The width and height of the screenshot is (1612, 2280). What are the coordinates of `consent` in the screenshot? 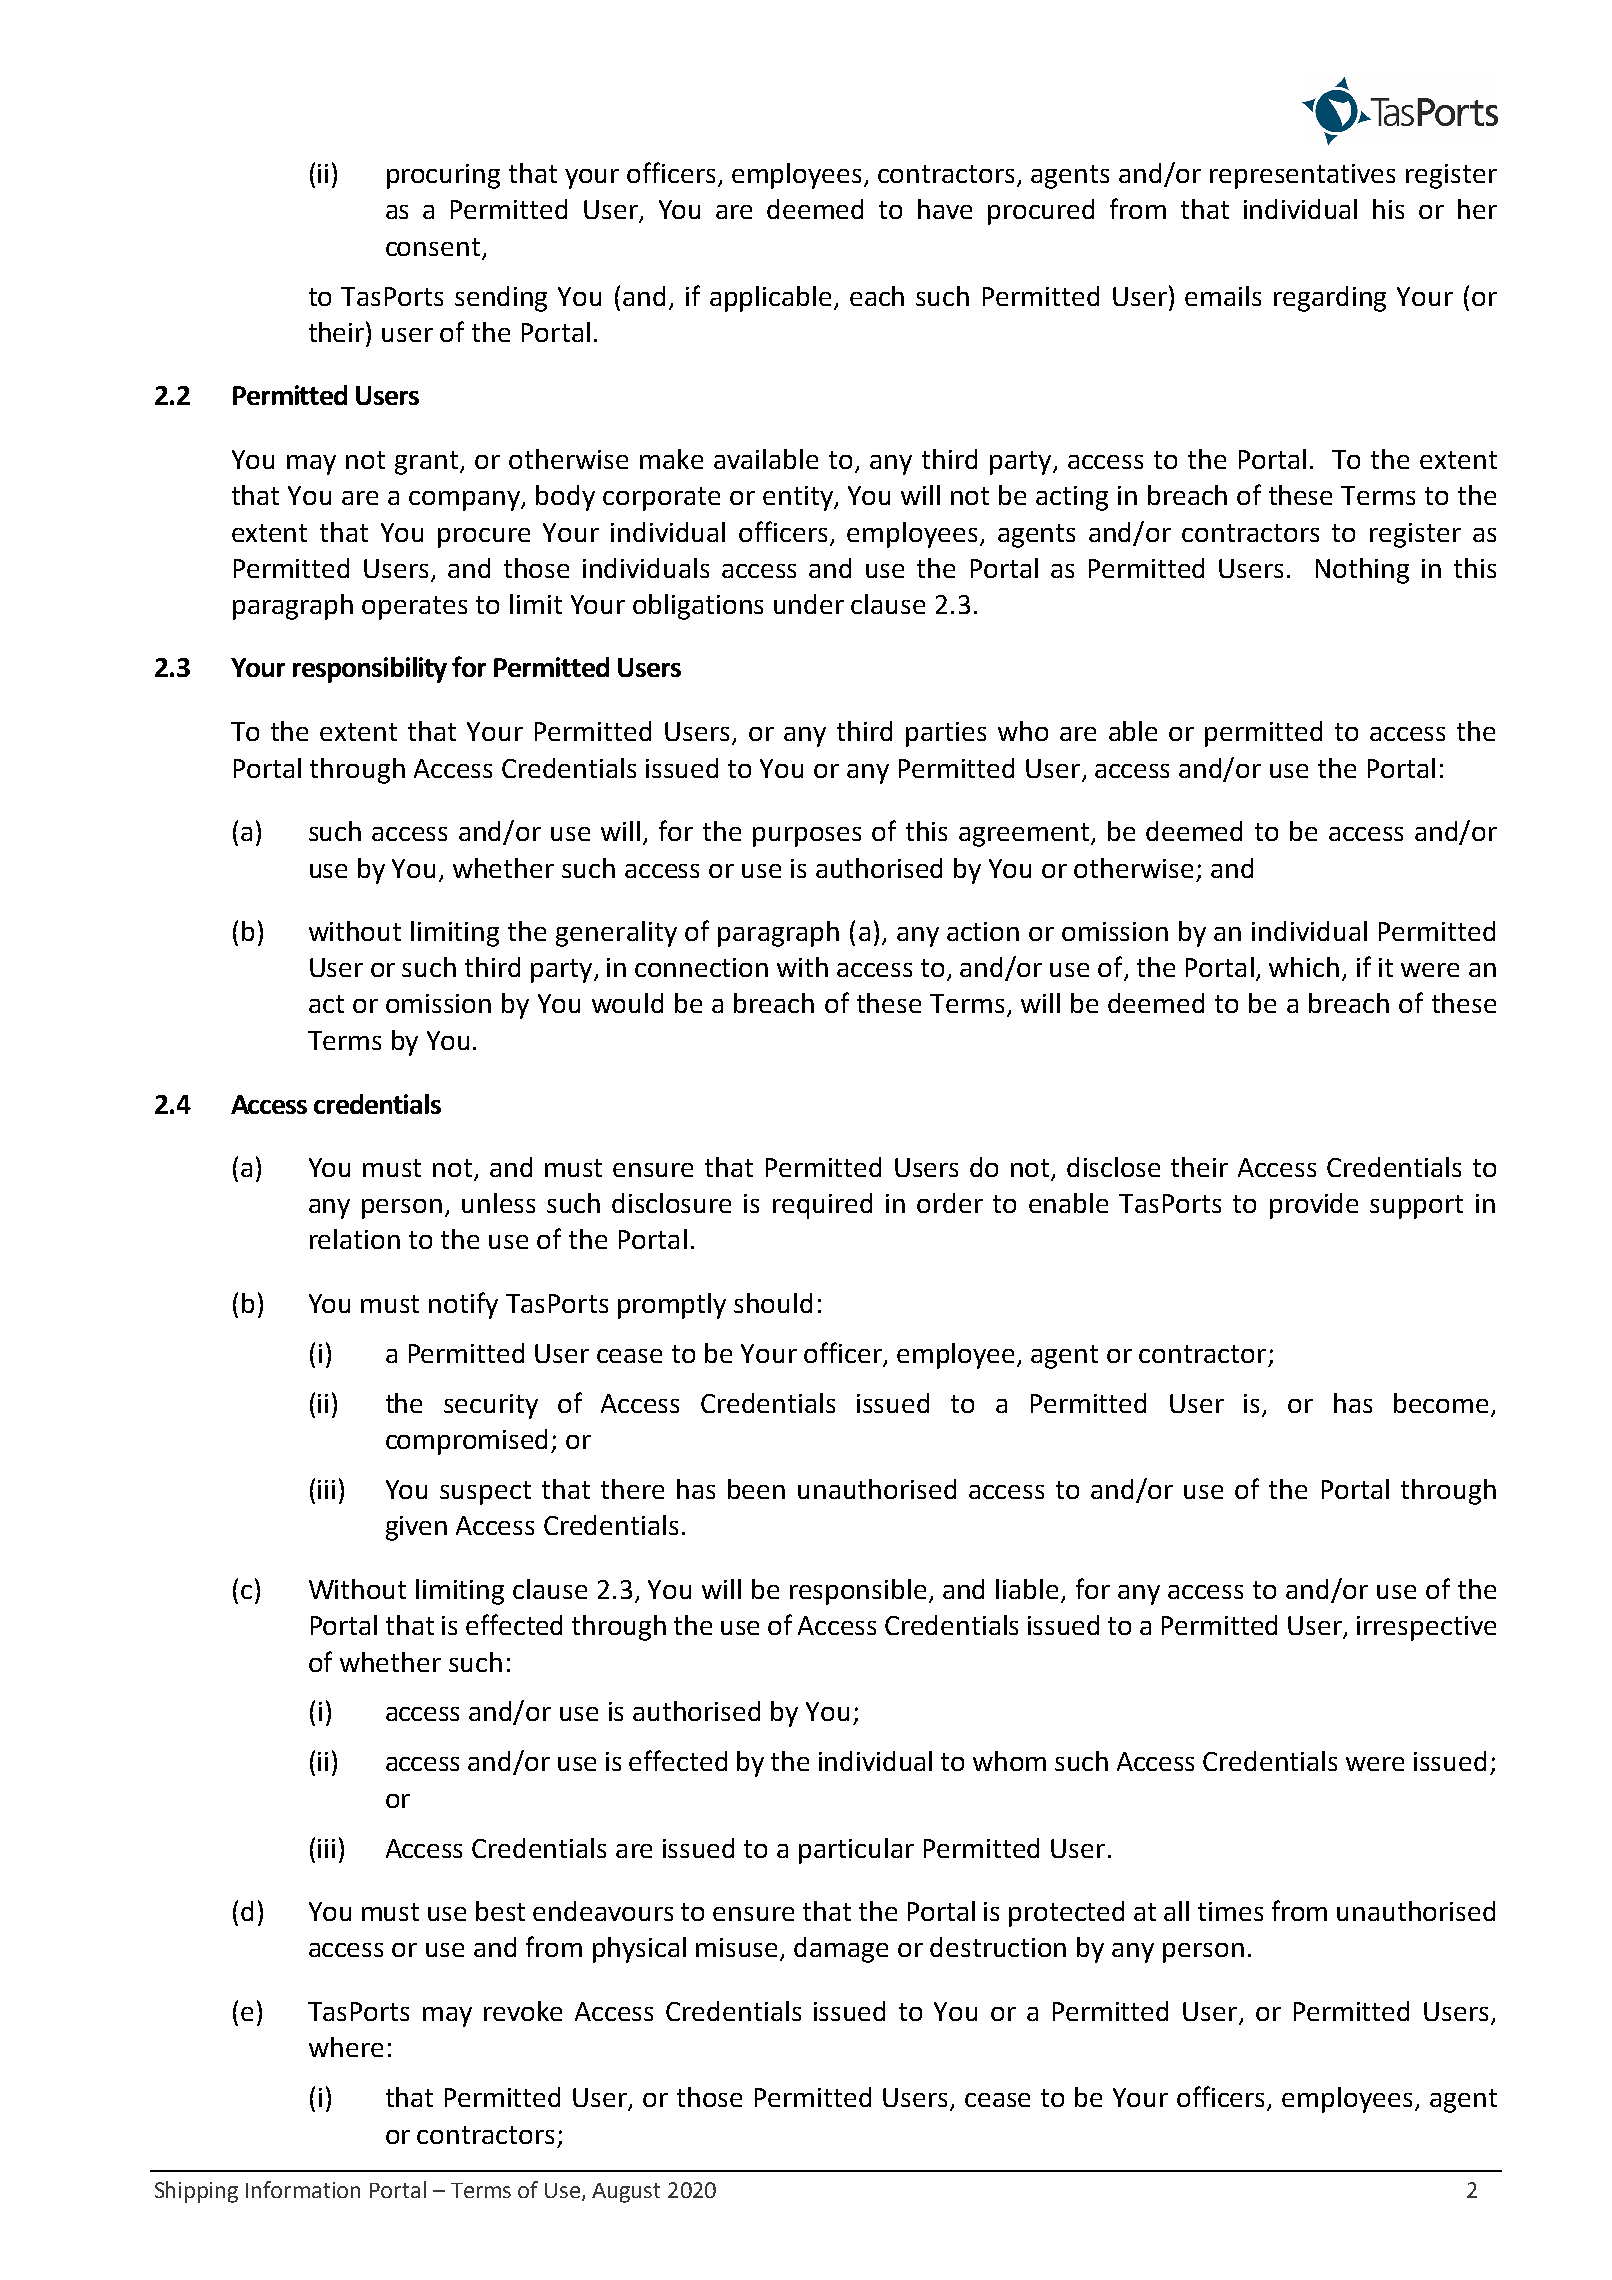 It's located at (433, 247).
